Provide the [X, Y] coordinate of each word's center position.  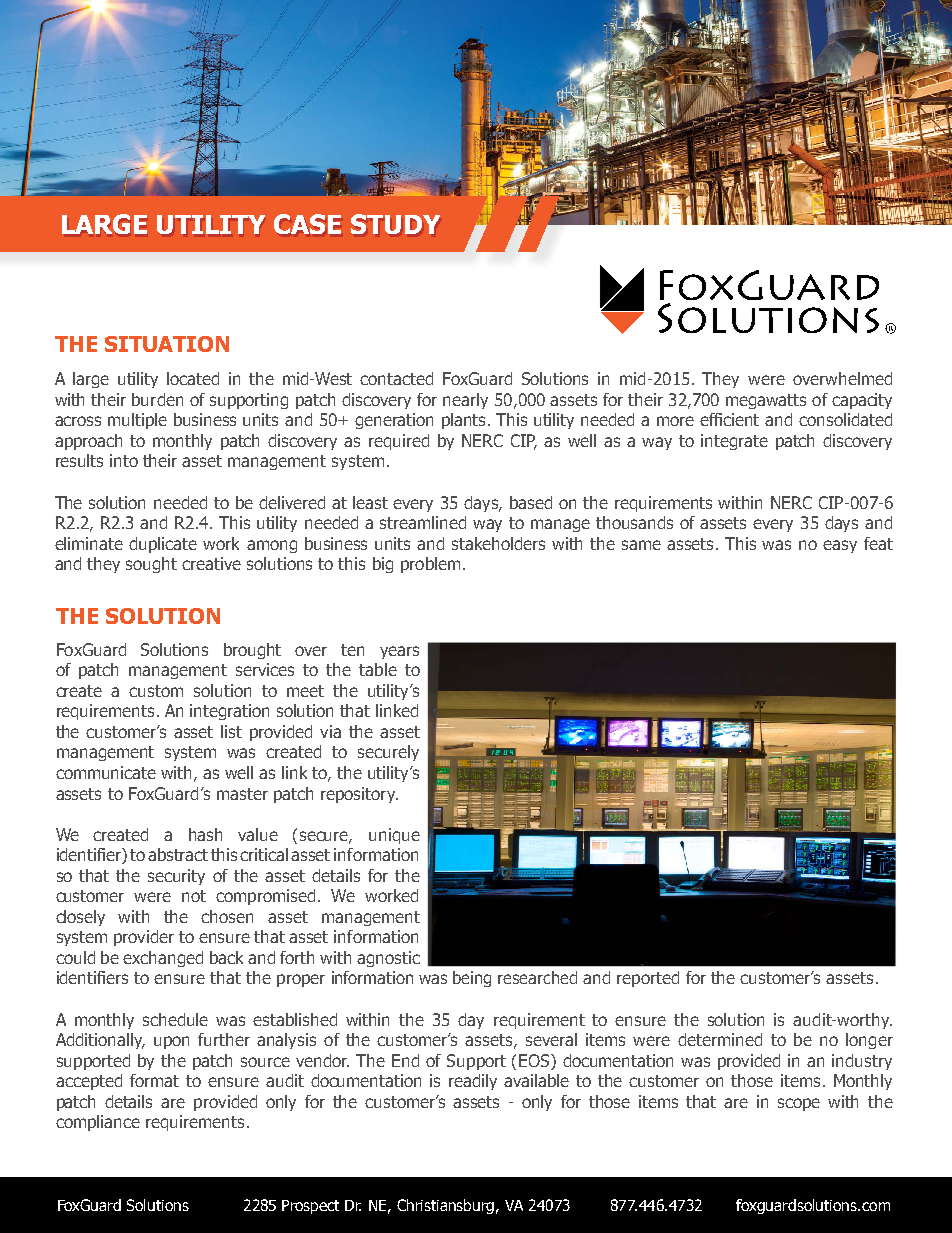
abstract [178, 854]
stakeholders [498, 543]
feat [878, 543]
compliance [98, 1123]
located [193, 378]
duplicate [163, 545]
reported [648, 979]
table [378, 669]
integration [229, 712]
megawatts [766, 401]
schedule [175, 1019]
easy [840, 546]
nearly [465, 401]
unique [394, 836]
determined [720, 1039]
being [472, 979]
